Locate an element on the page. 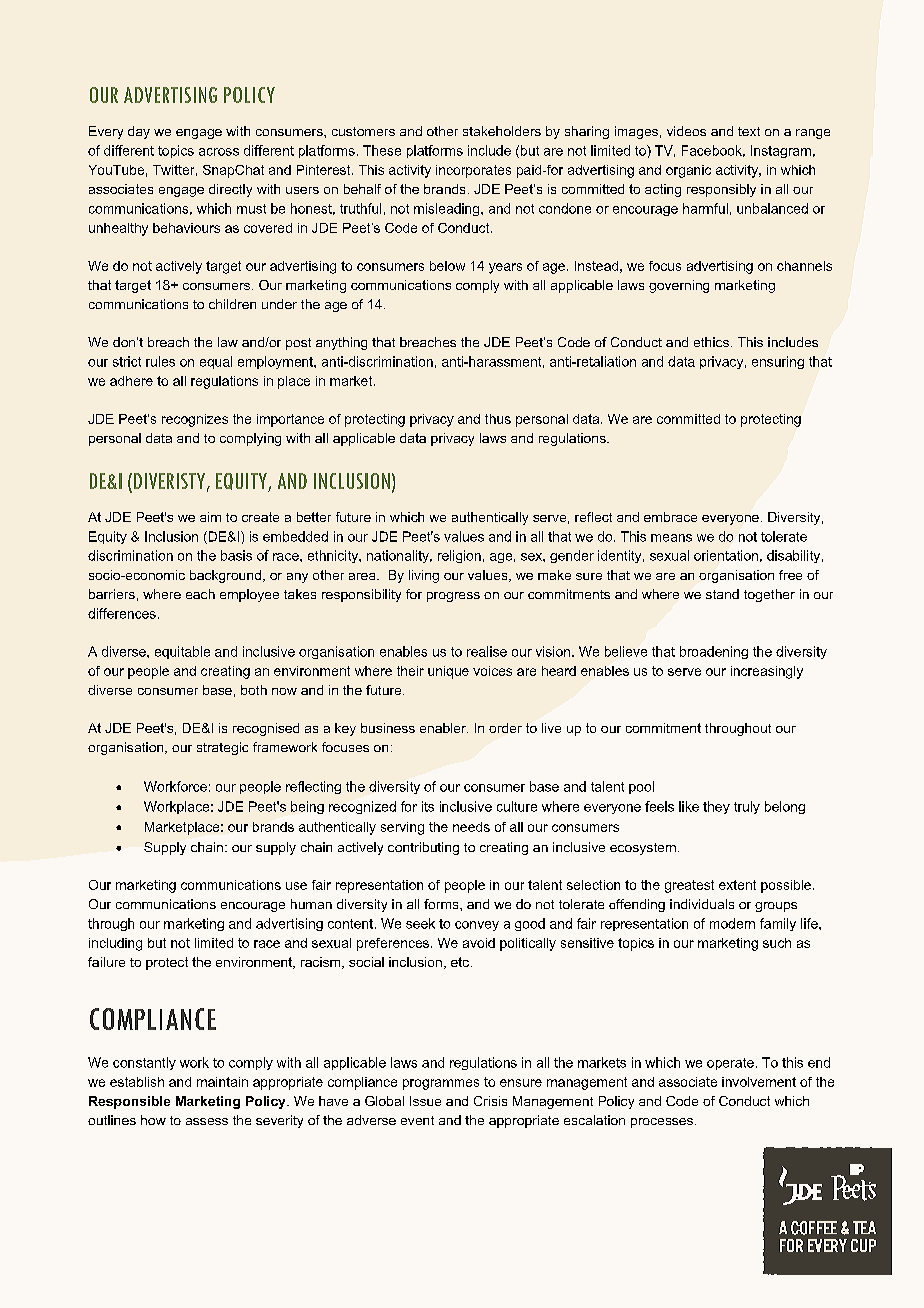 This image has width=924, height=1308. across is located at coordinates (219, 152).
